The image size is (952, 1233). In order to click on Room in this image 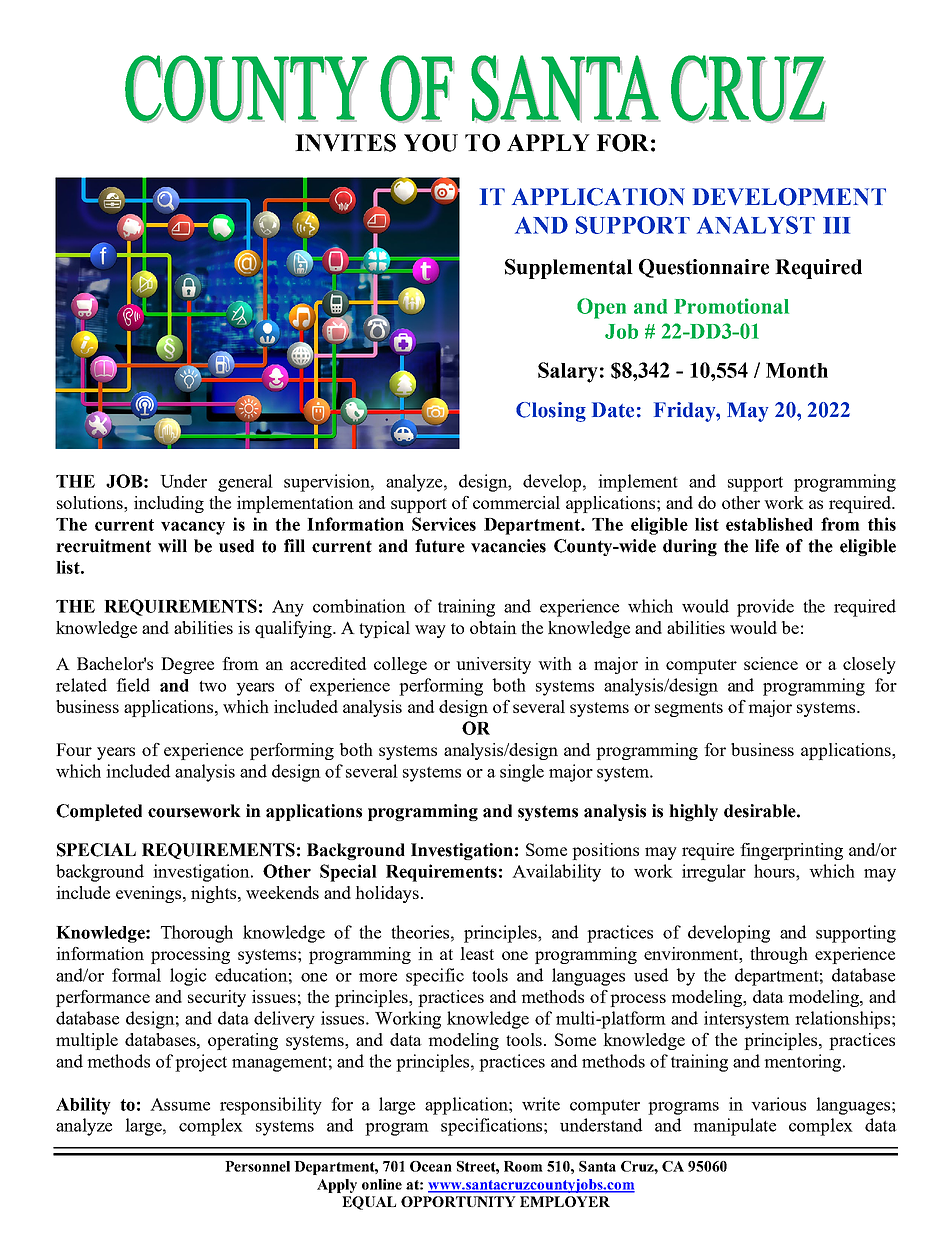, I will do `click(523, 1166)`.
